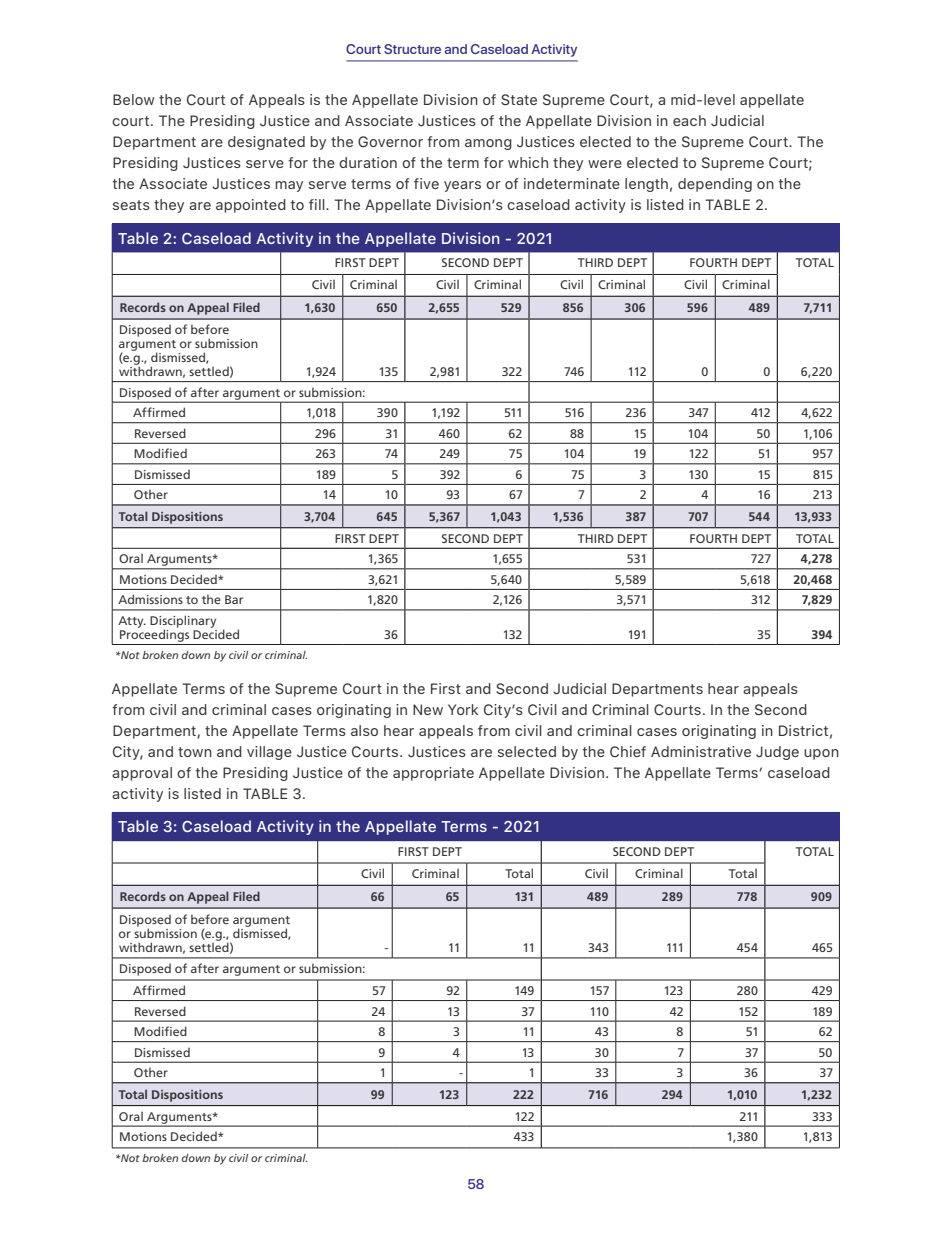 Image resolution: width=952 pixels, height=1233 pixels. I want to click on seats, so click(131, 205).
